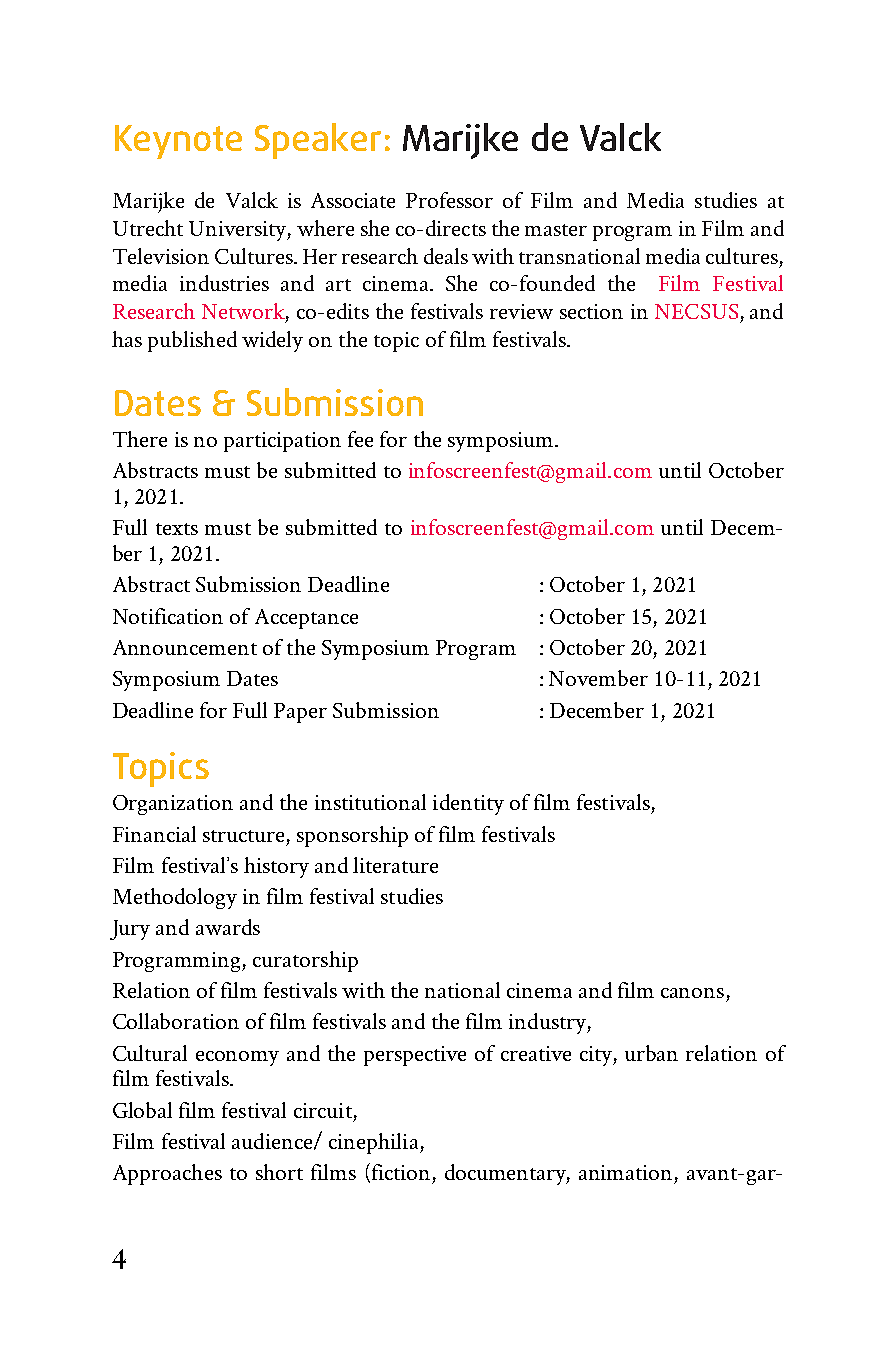  Describe the element at coordinates (598, 678) in the screenshot. I see `November` at that location.
